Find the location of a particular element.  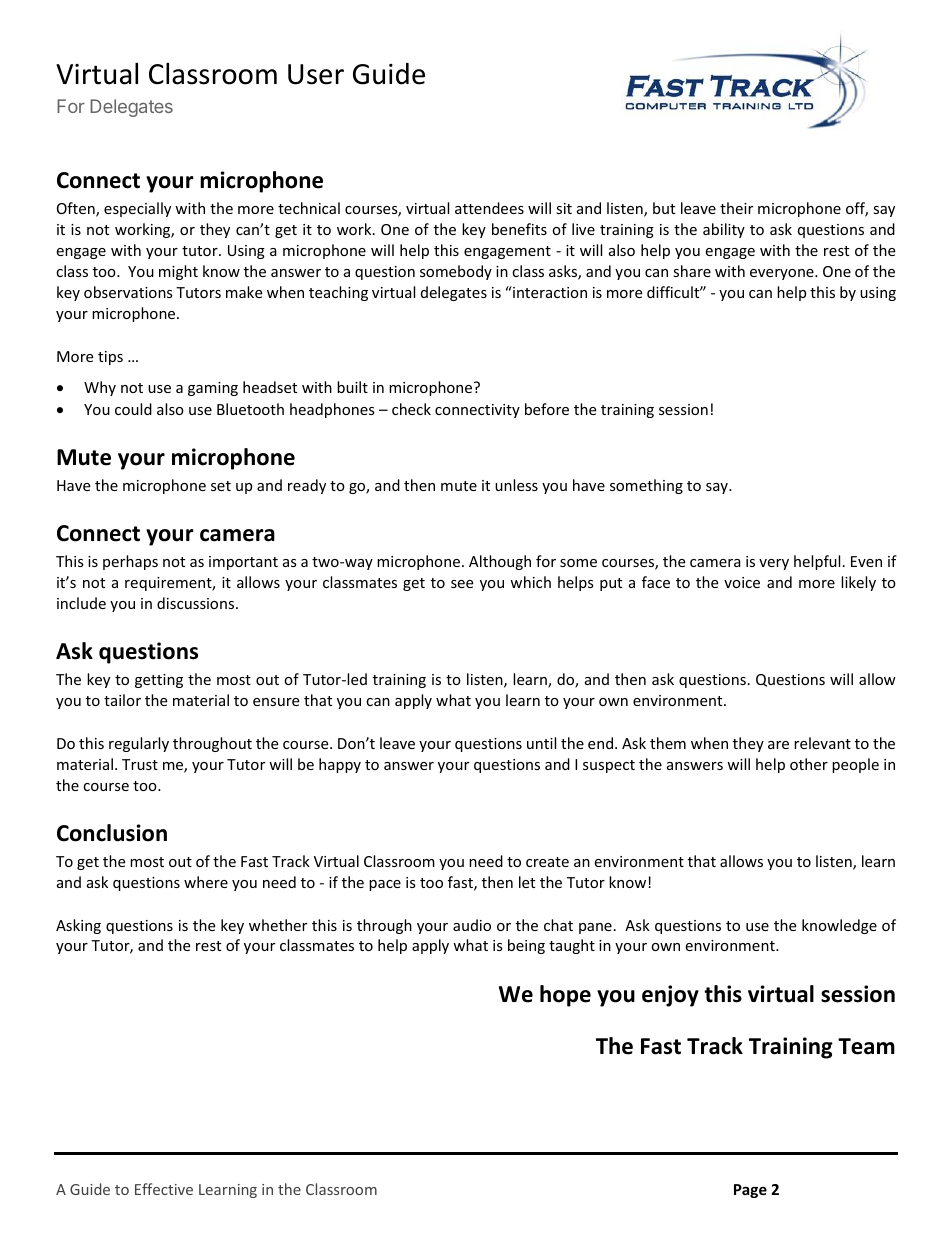

Page is located at coordinates (750, 1191).
